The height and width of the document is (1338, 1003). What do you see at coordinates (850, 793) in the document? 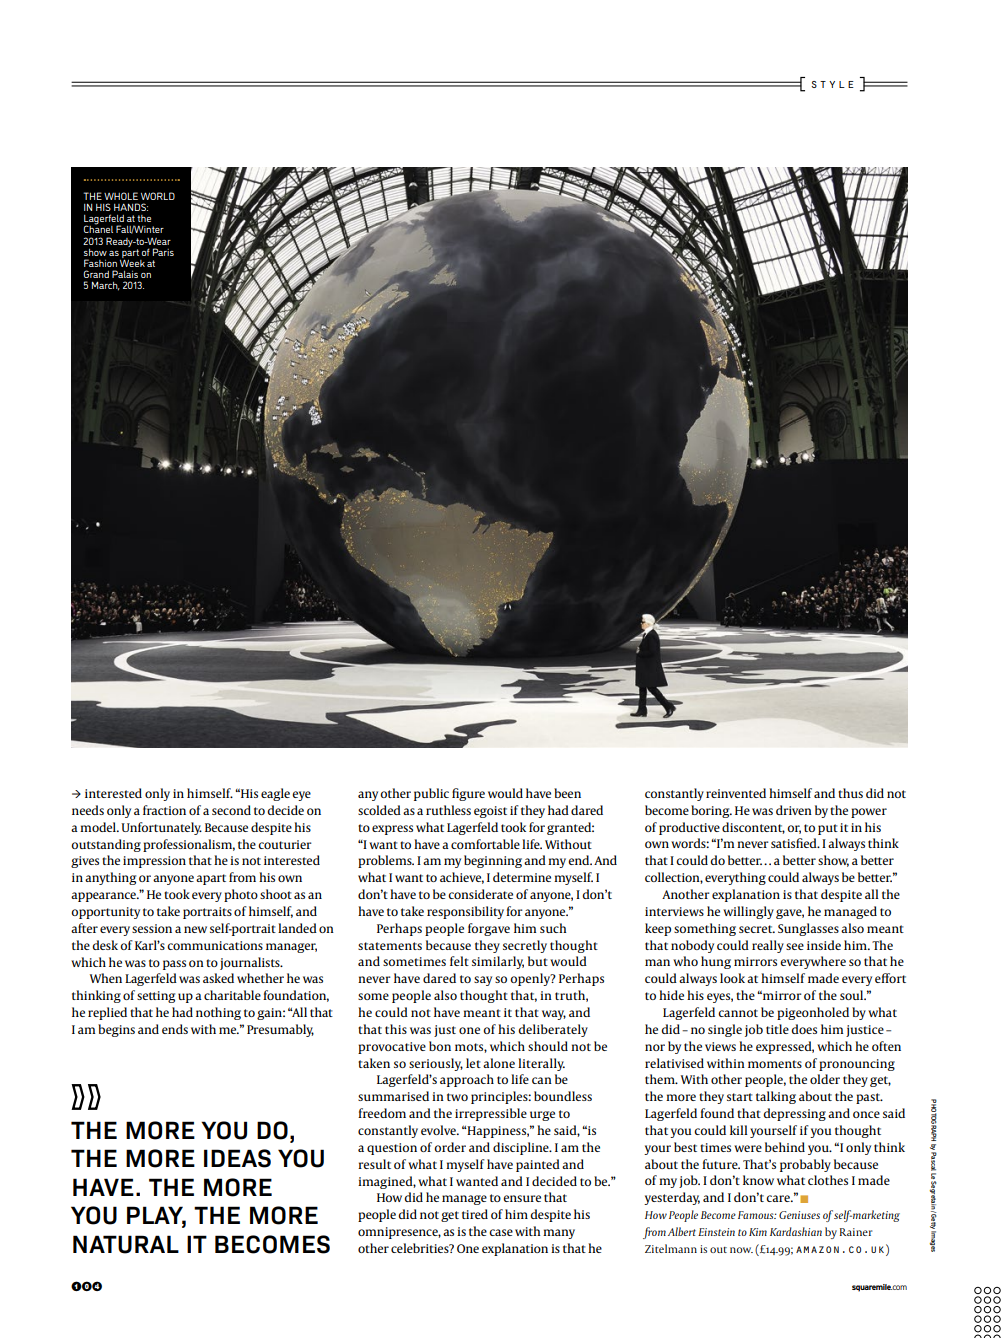
I see `thus` at bounding box center [850, 793].
